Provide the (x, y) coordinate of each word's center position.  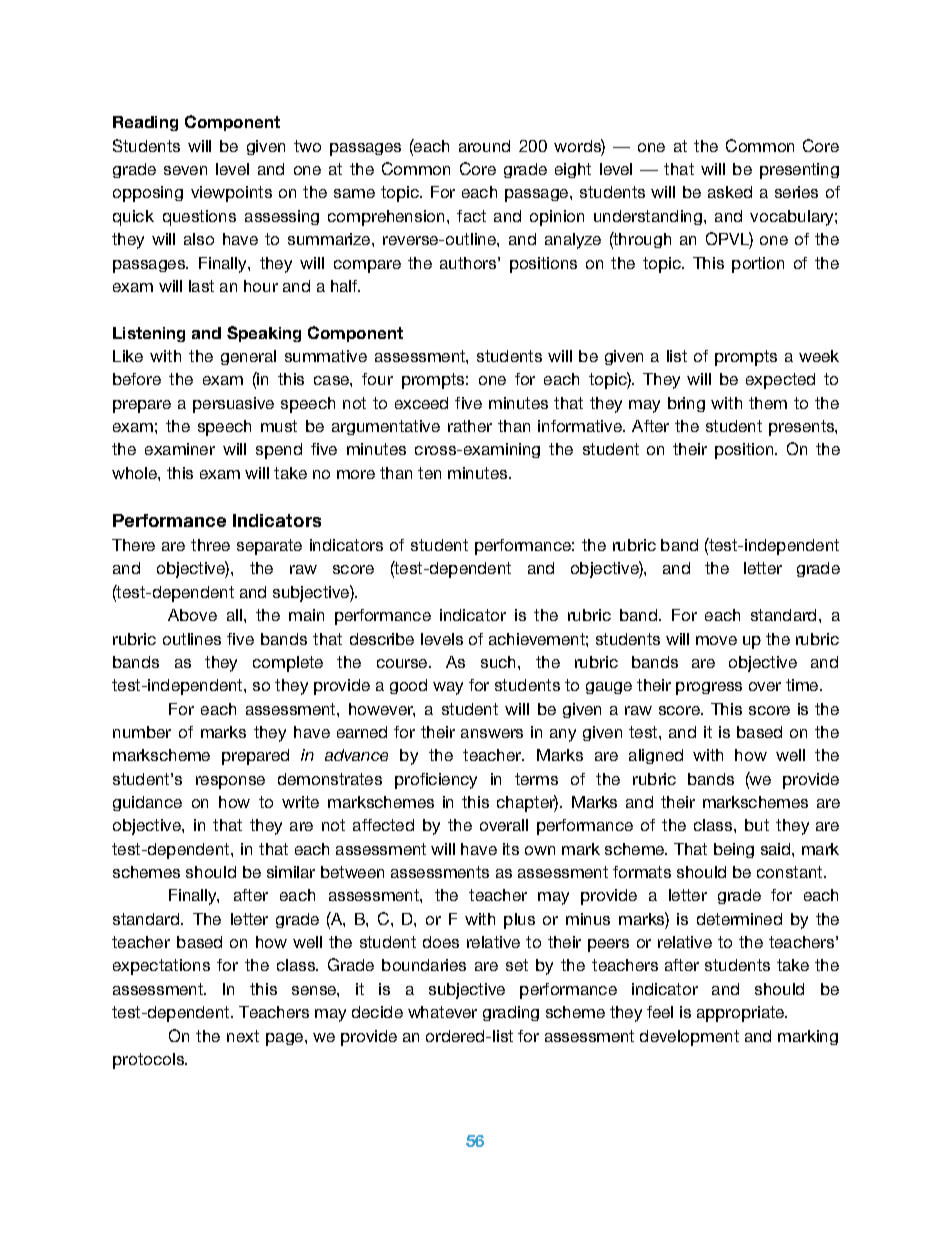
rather (470, 426)
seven (185, 170)
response (230, 782)
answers (492, 733)
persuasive (233, 405)
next (243, 1036)
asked (730, 192)
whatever (442, 1012)
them (768, 403)
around (484, 146)
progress (709, 688)
